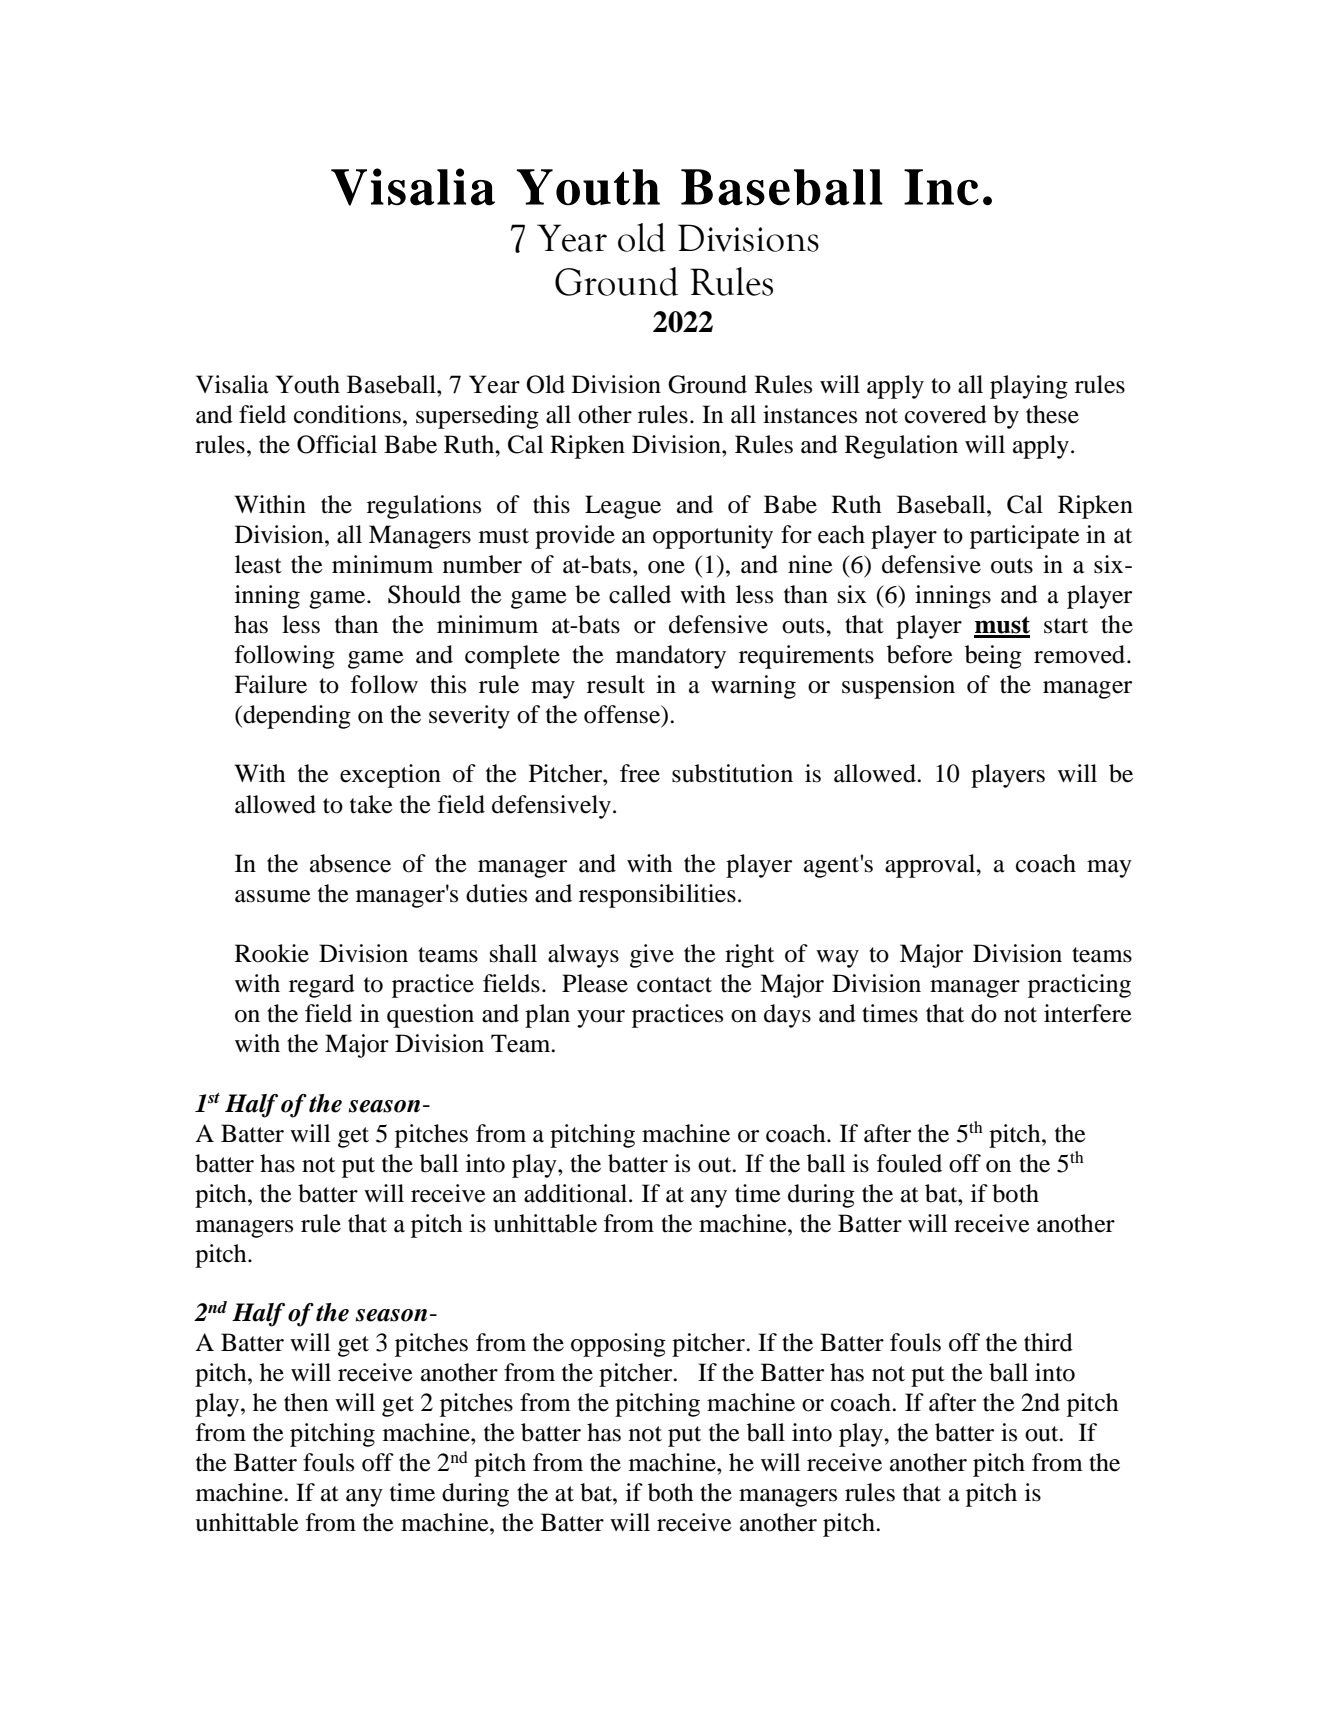 The image size is (1328, 1718). What do you see at coordinates (371, 804) in the screenshot?
I see `take` at bounding box center [371, 804].
